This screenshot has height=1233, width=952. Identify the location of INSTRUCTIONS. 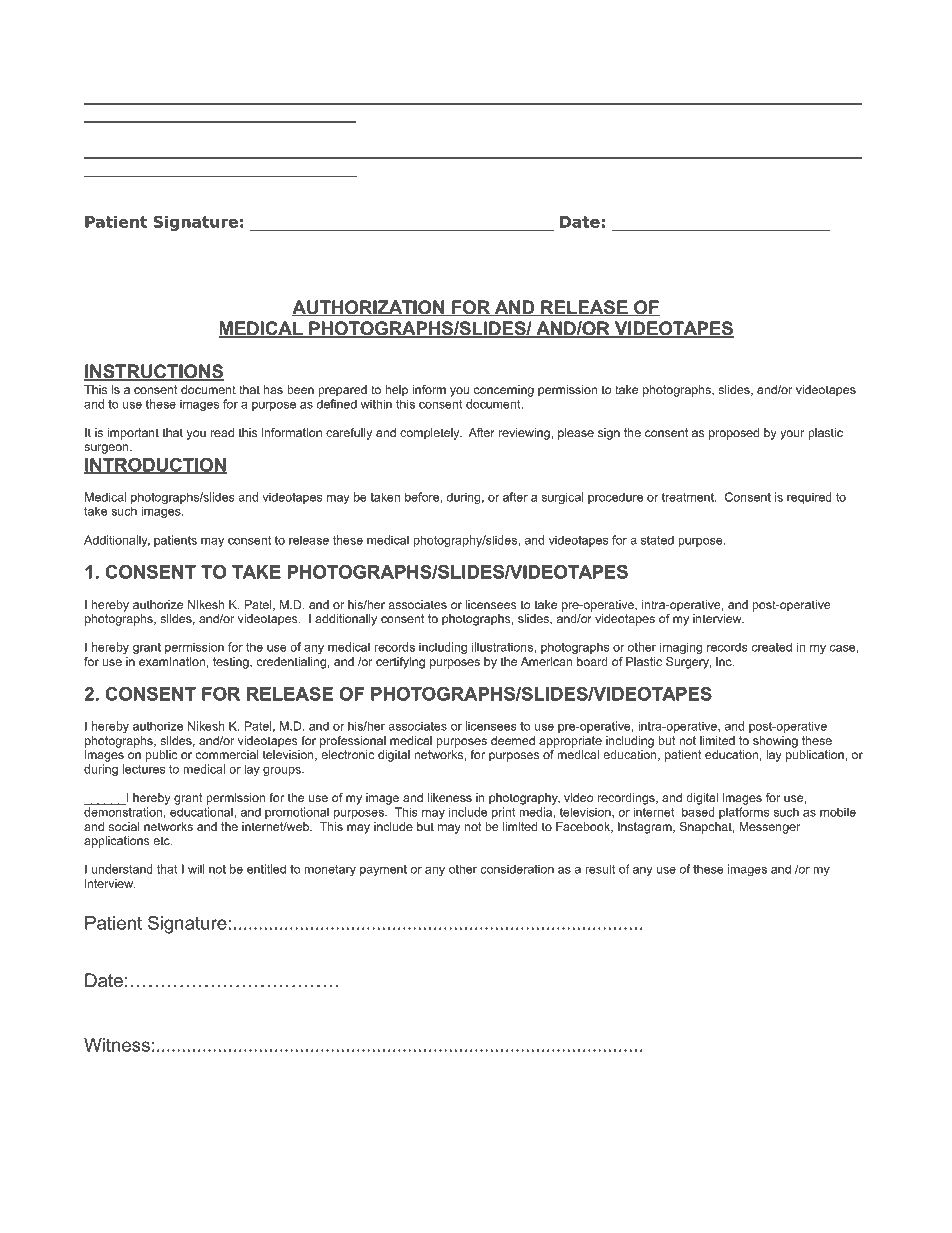
(154, 372).
